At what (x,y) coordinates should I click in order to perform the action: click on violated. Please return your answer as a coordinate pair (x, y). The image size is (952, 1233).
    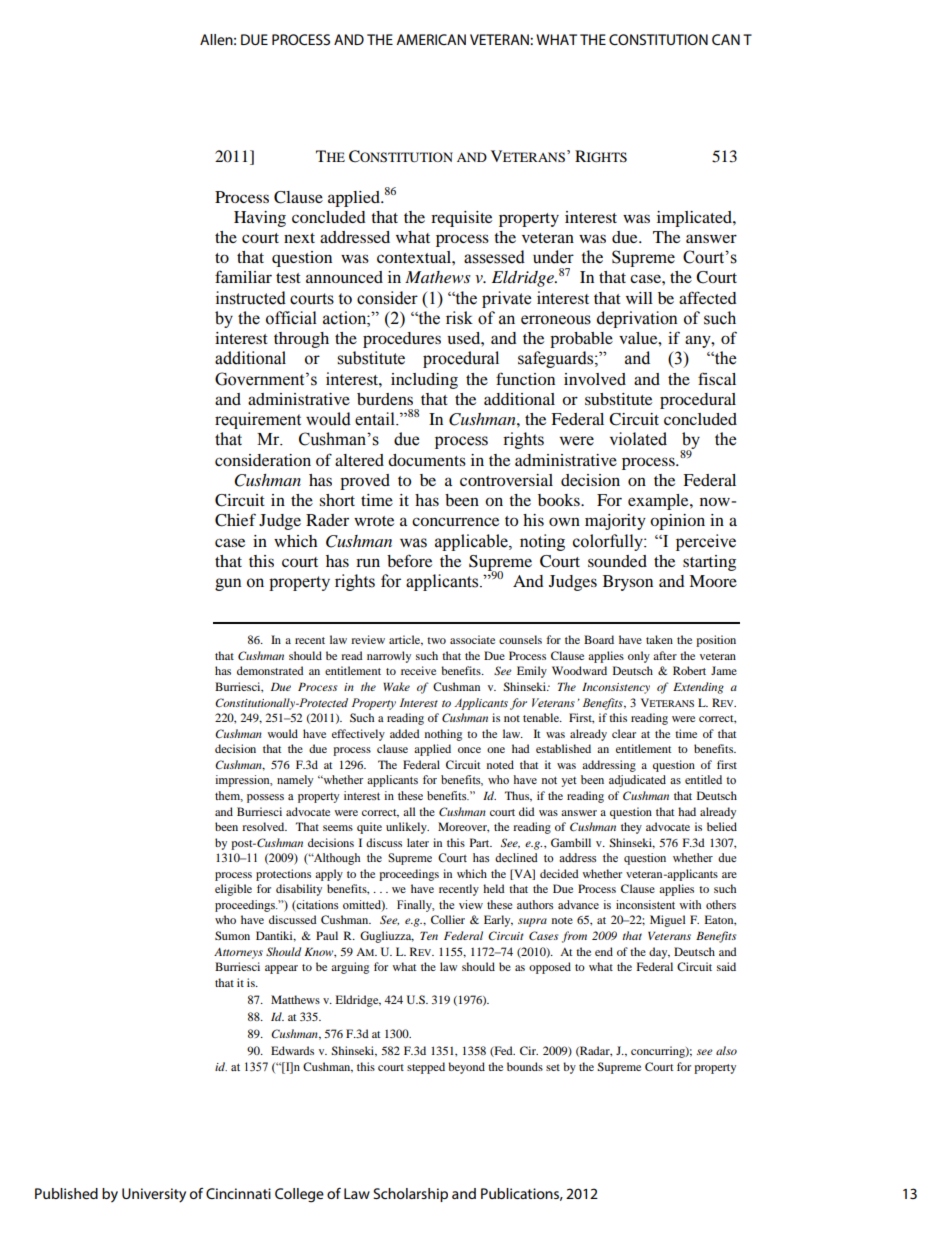
    Looking at the image, I should click on (638, 439).
